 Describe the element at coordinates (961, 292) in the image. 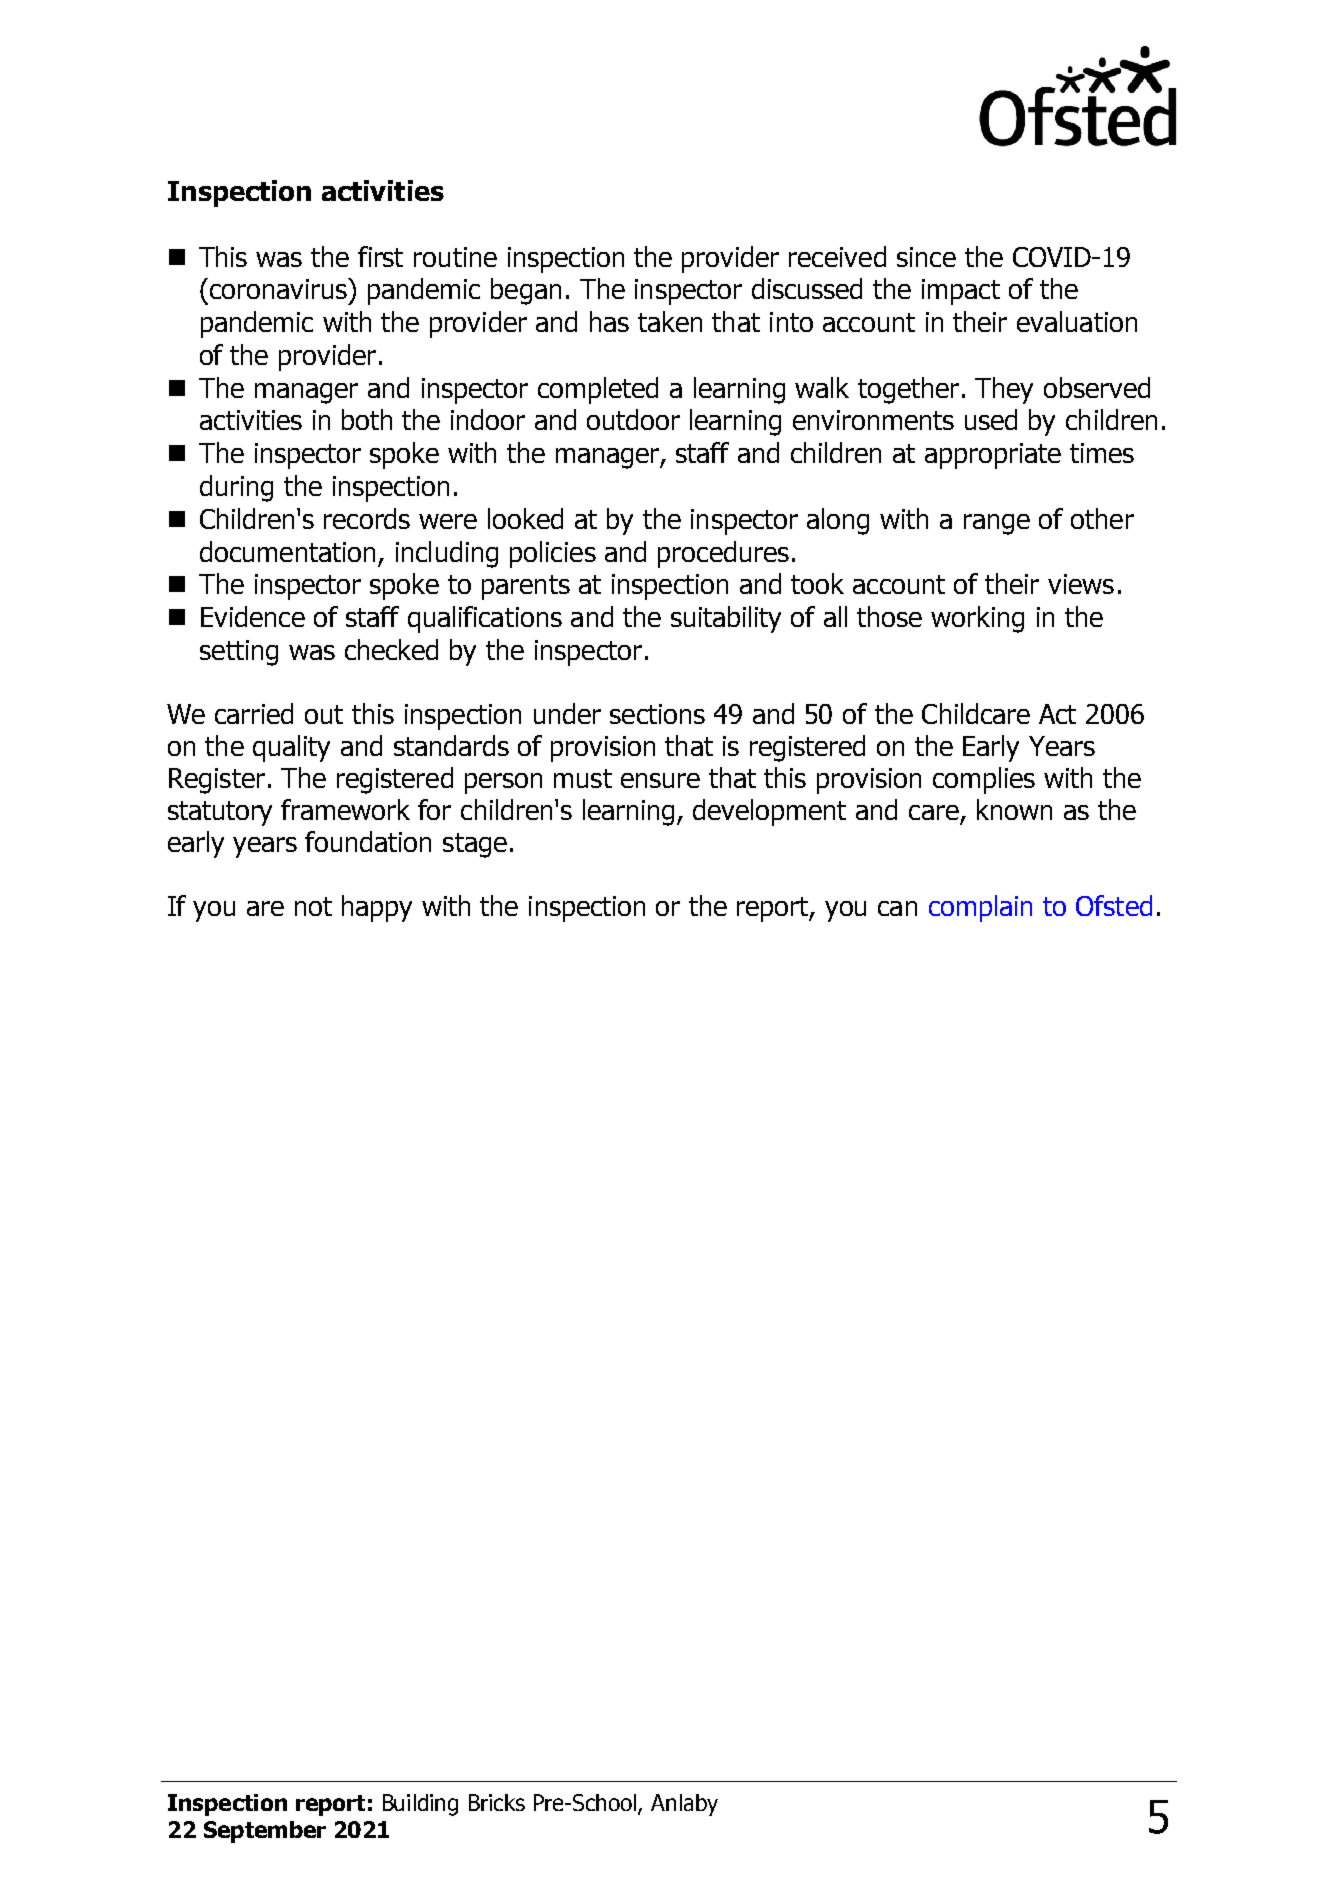

I see `impact` at that location.
